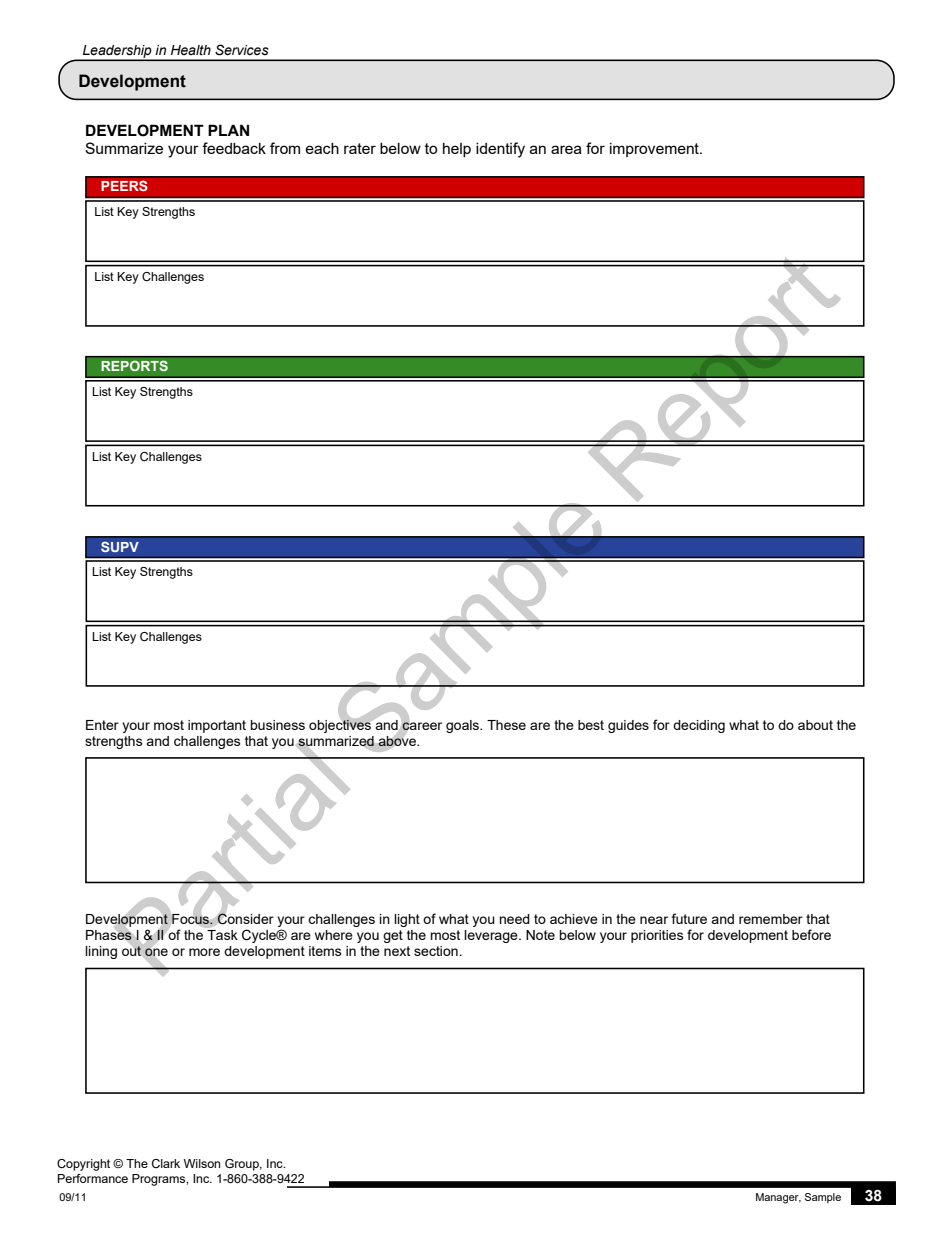 This screenshot has width=952, height=1233. What do you see at coordinates (217, 726) in the screenshot?
I see `important` at bounding box center [217, 726].
